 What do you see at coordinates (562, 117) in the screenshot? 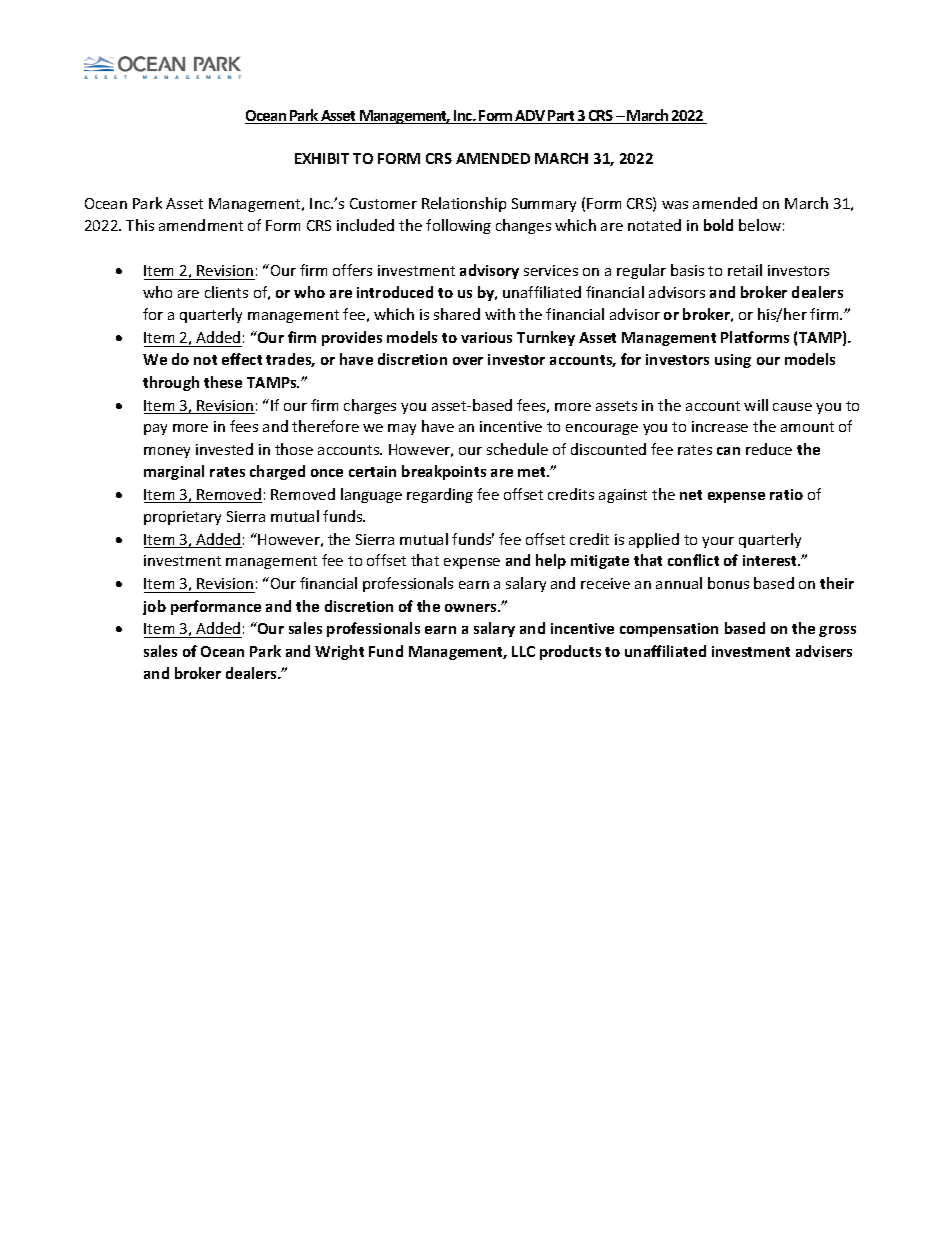
I see `Part` at bounding box center [562, 117].
